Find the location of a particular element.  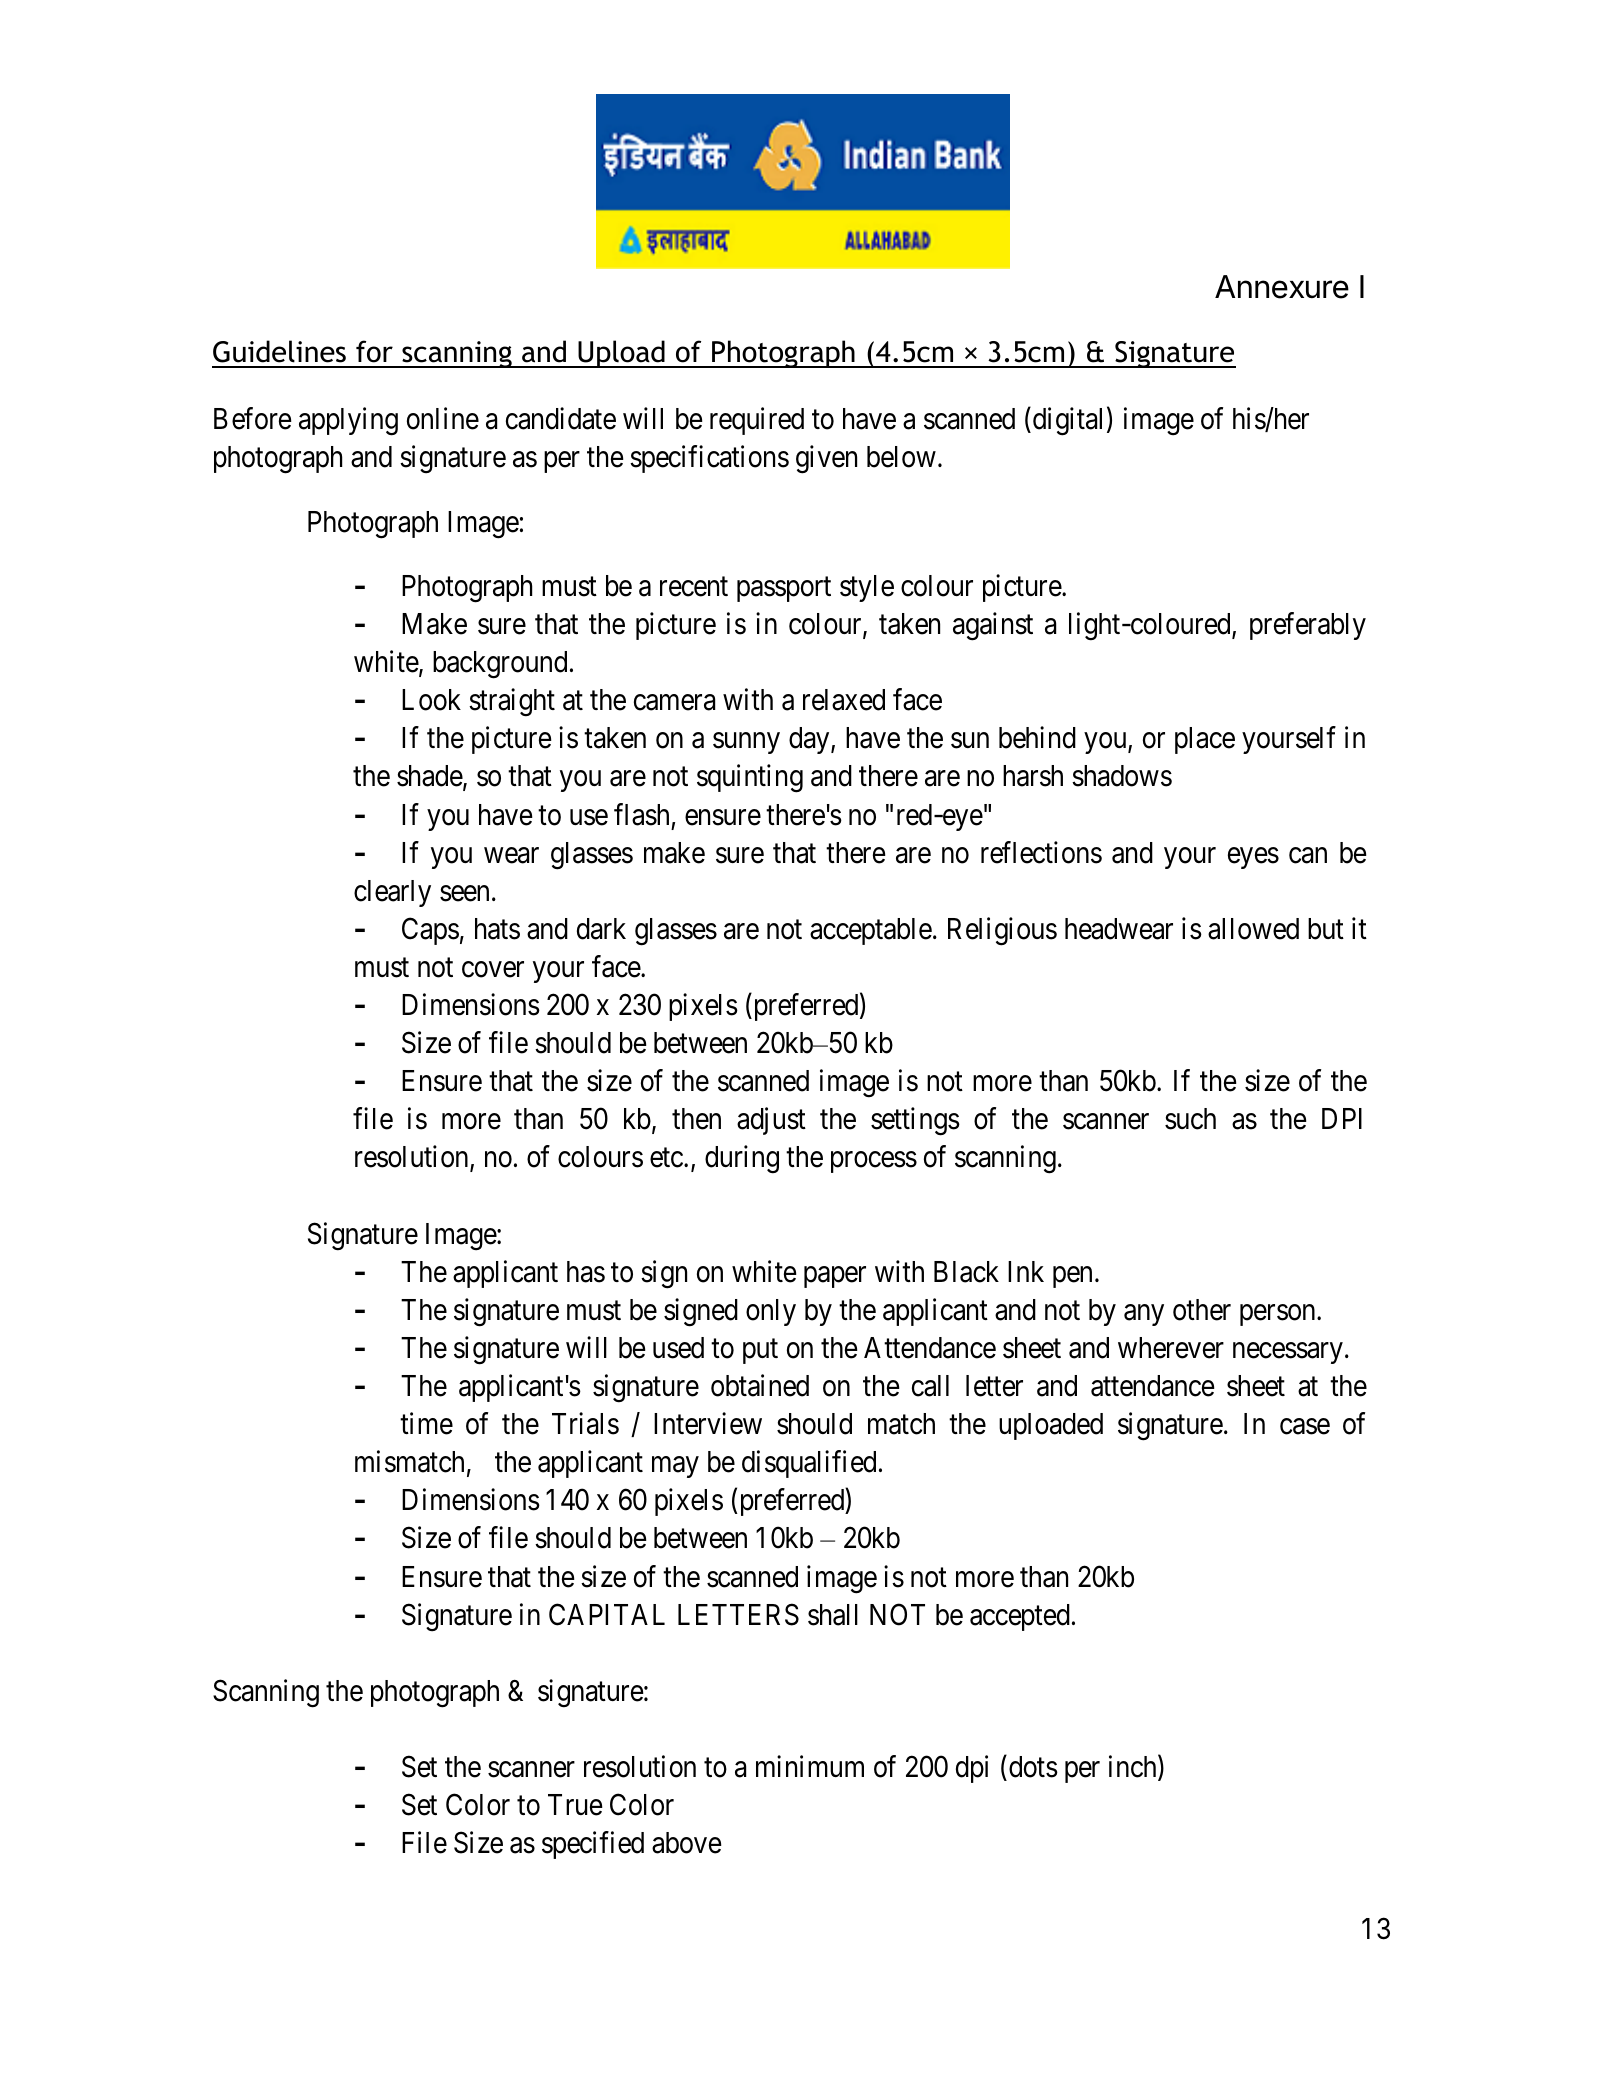

required is located at coordinates (757, 421).
